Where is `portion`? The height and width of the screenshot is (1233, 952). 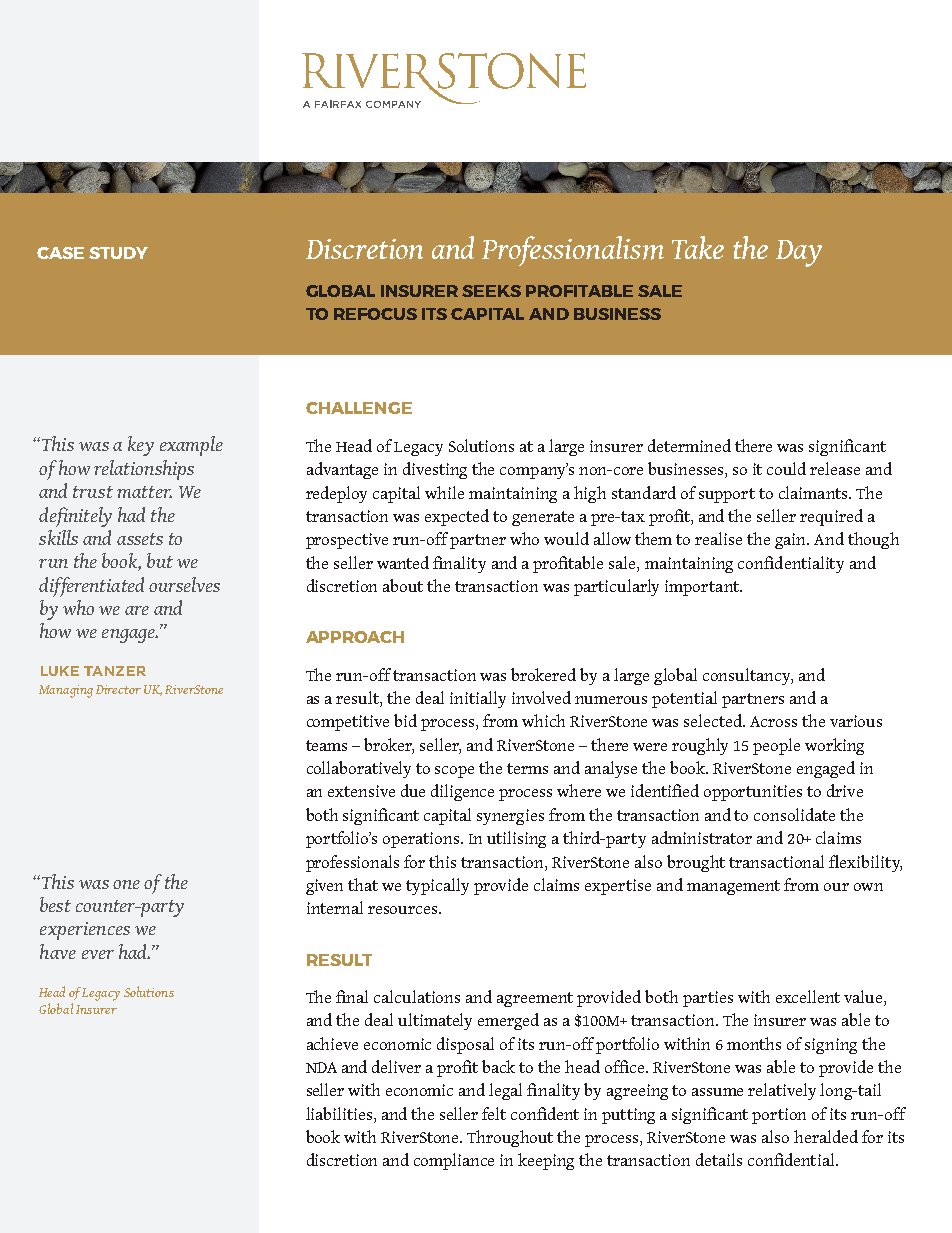 portion is located at coordinates (779, 1116).
